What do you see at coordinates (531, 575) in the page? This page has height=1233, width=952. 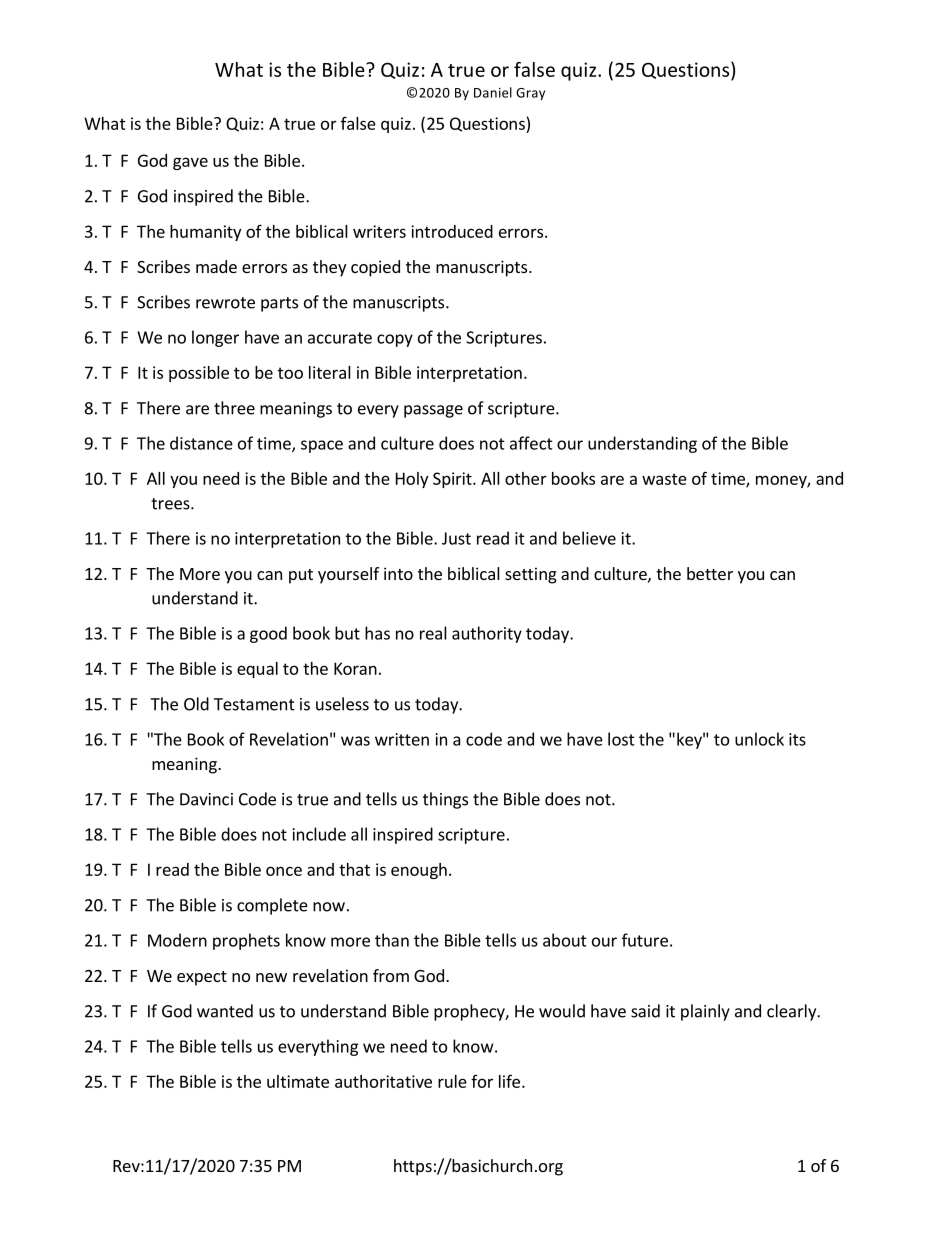 I see `setting` at bounding box center [531, 575].
